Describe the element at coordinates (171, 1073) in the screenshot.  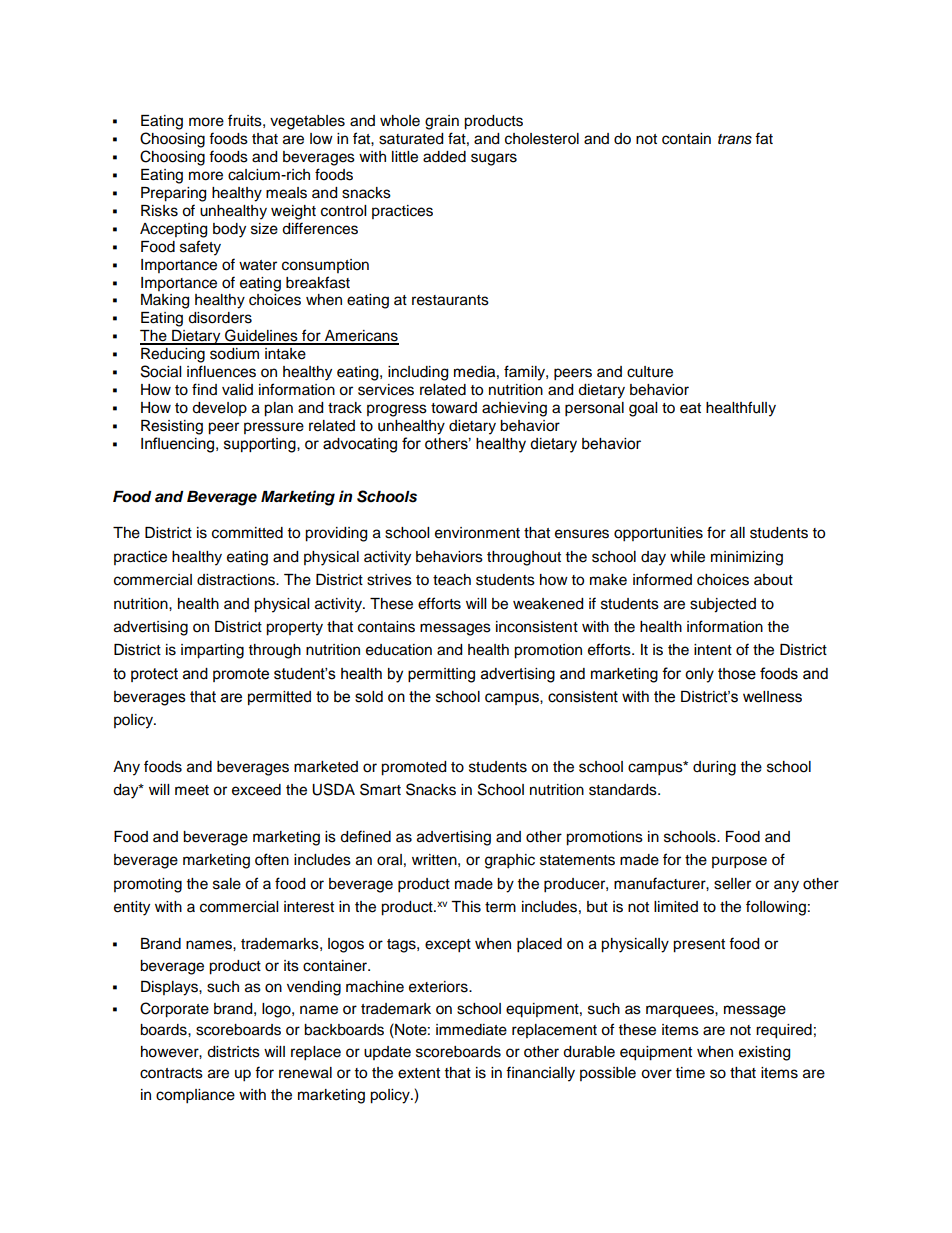
I see `contracts` at that location.
